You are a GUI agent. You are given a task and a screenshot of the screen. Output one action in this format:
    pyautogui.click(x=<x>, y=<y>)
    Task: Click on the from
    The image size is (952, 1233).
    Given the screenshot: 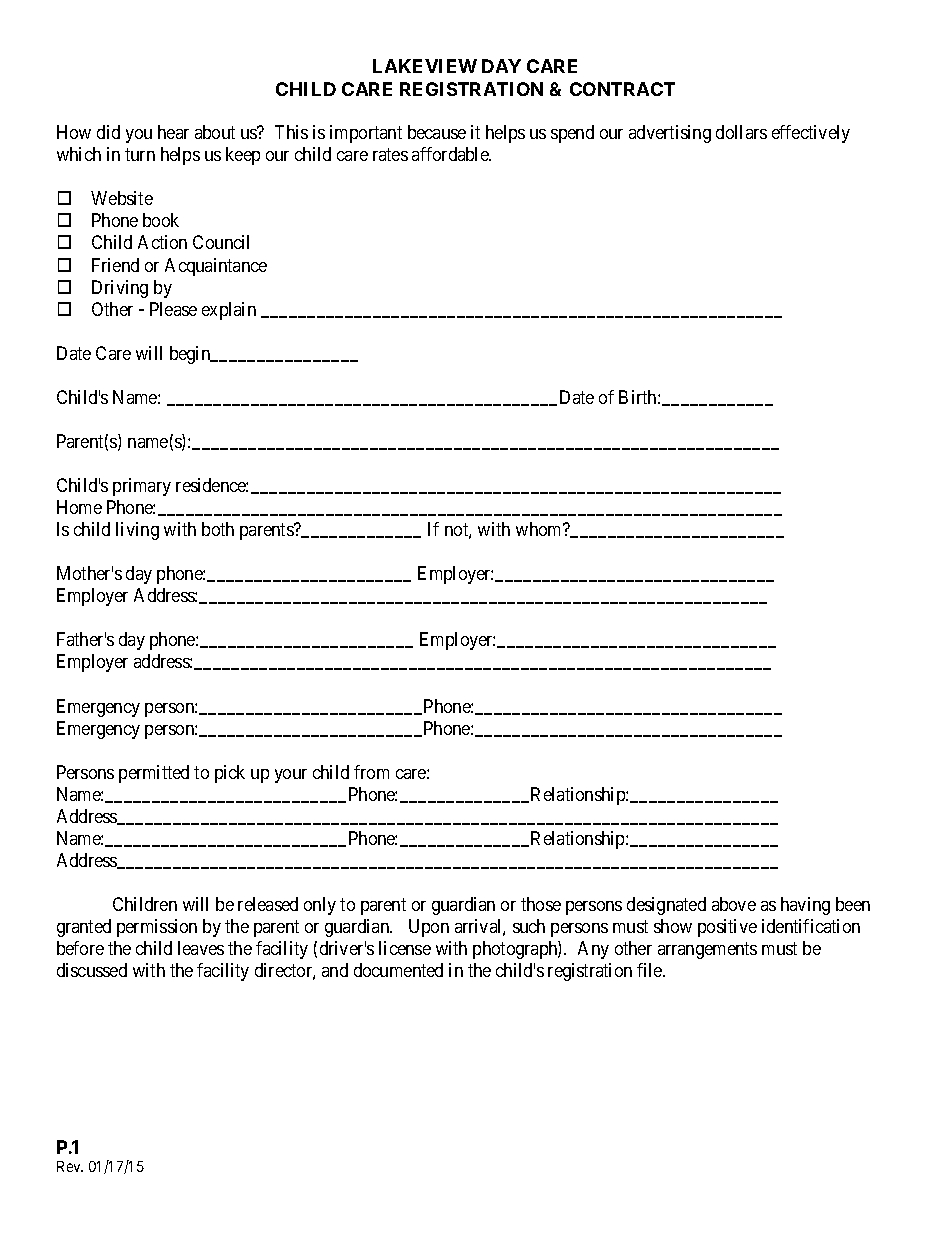 What is the action you would take?
    pyautogui.click(x=371, y=772)
